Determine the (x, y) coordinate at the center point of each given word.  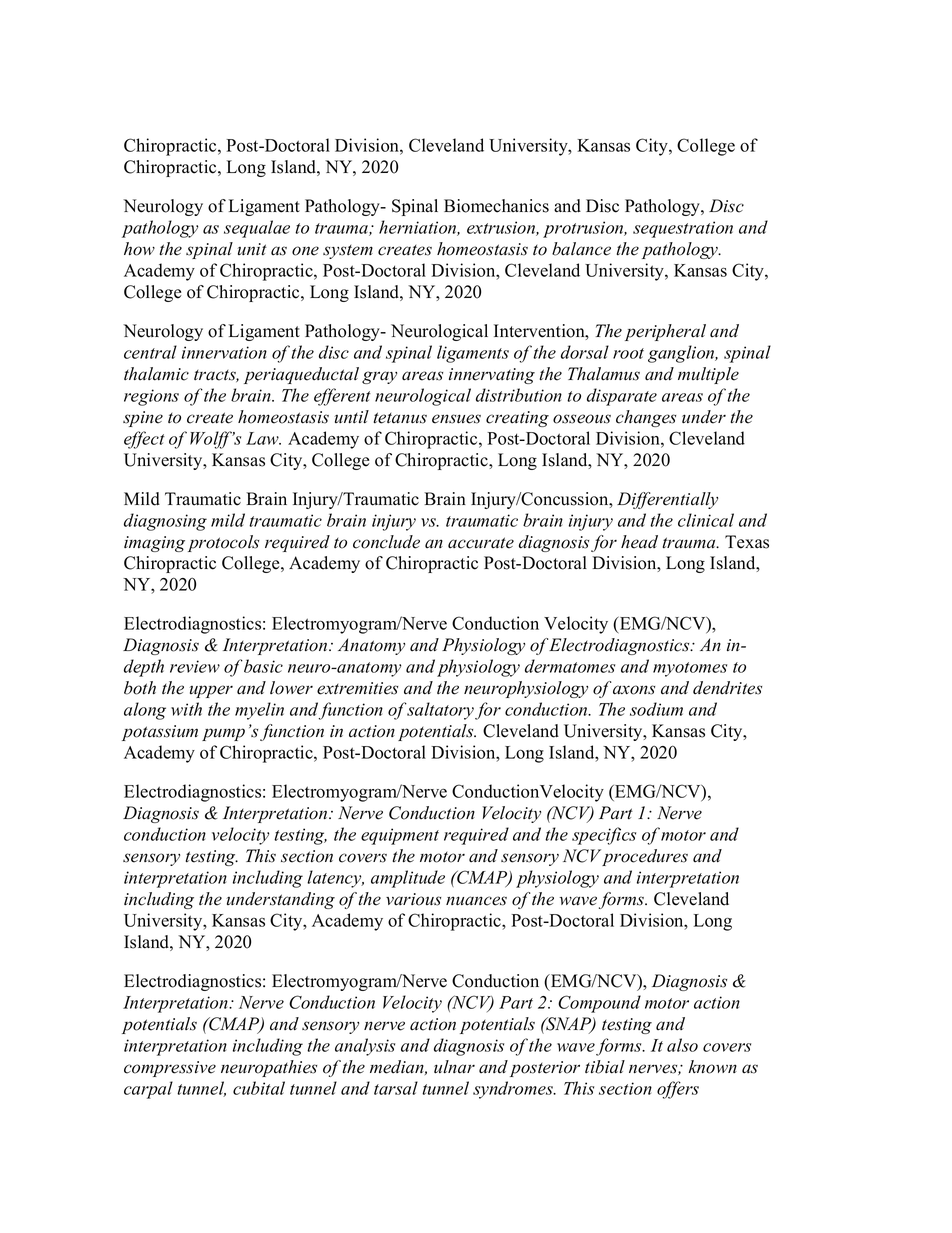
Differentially (667, 500)
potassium (160, 733)
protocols (223, 543)
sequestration (683, 229)
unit (252, 249)
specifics (604, 836)
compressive (170, 1069)
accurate (481, 543)
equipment (400, 836)
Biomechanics (496, 206)
